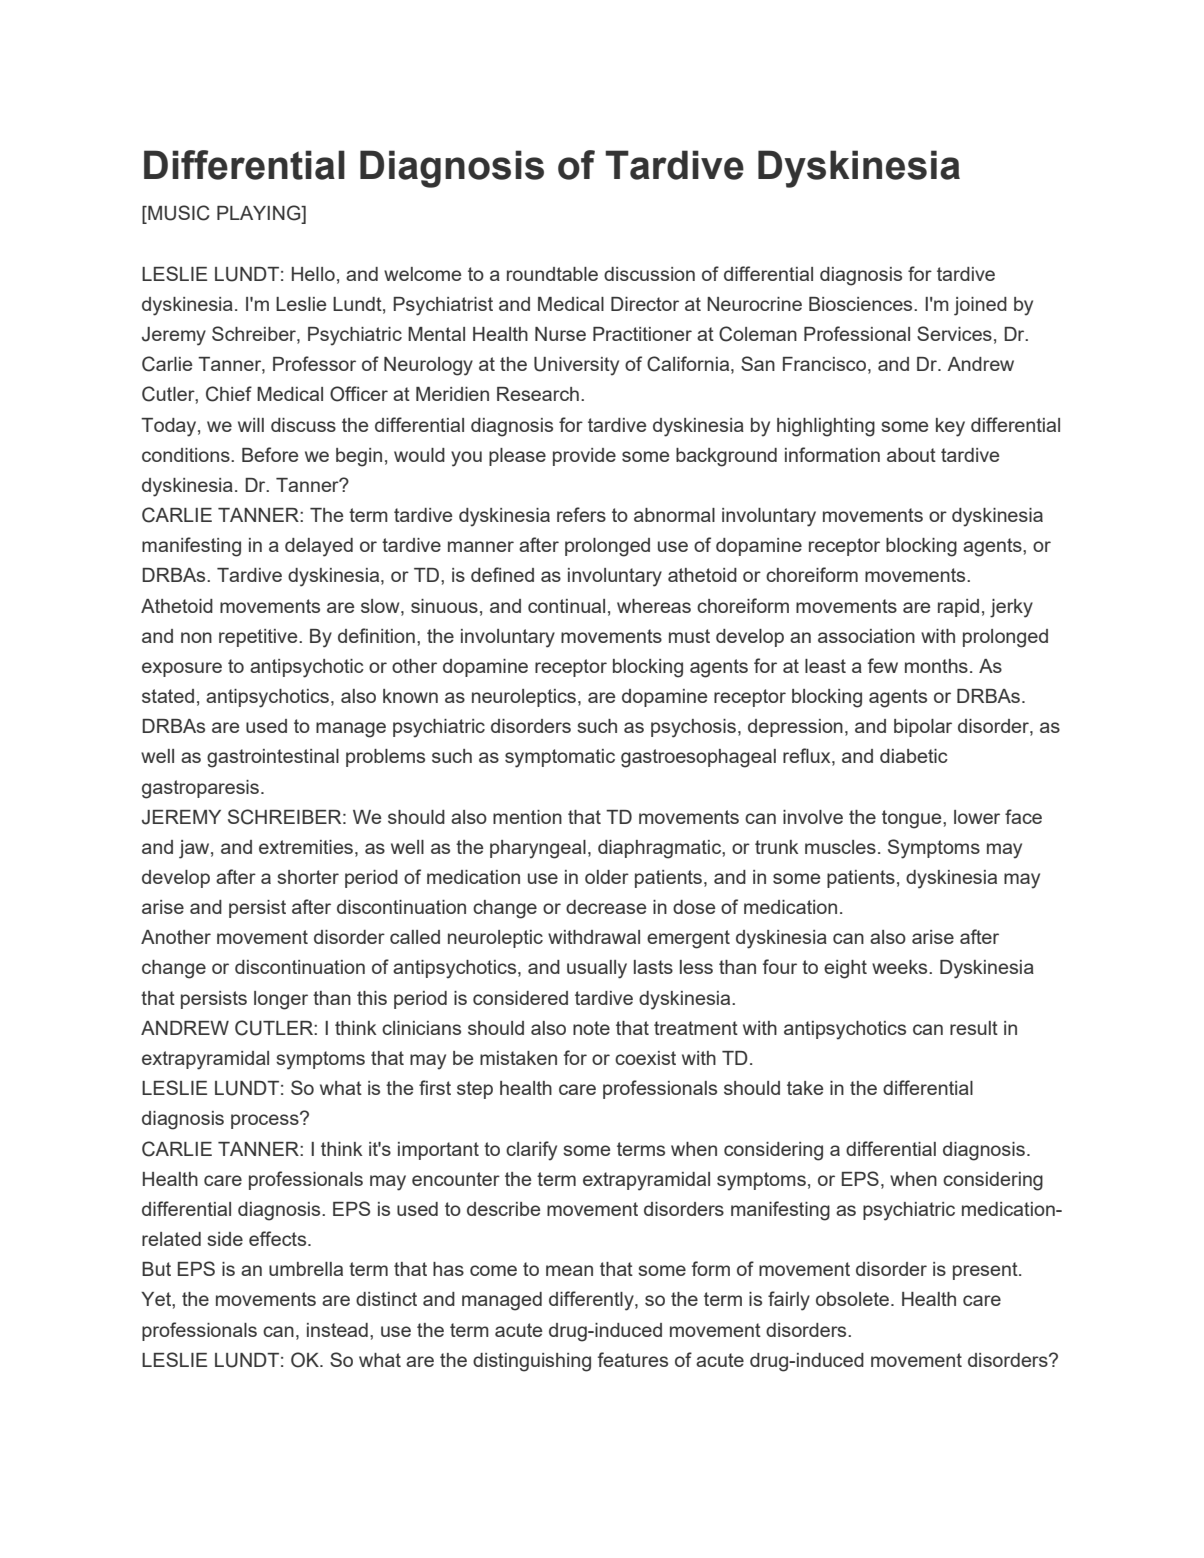  Describe the element at coordinates (552, 274) in the page. I see `roundtable` at that location.
